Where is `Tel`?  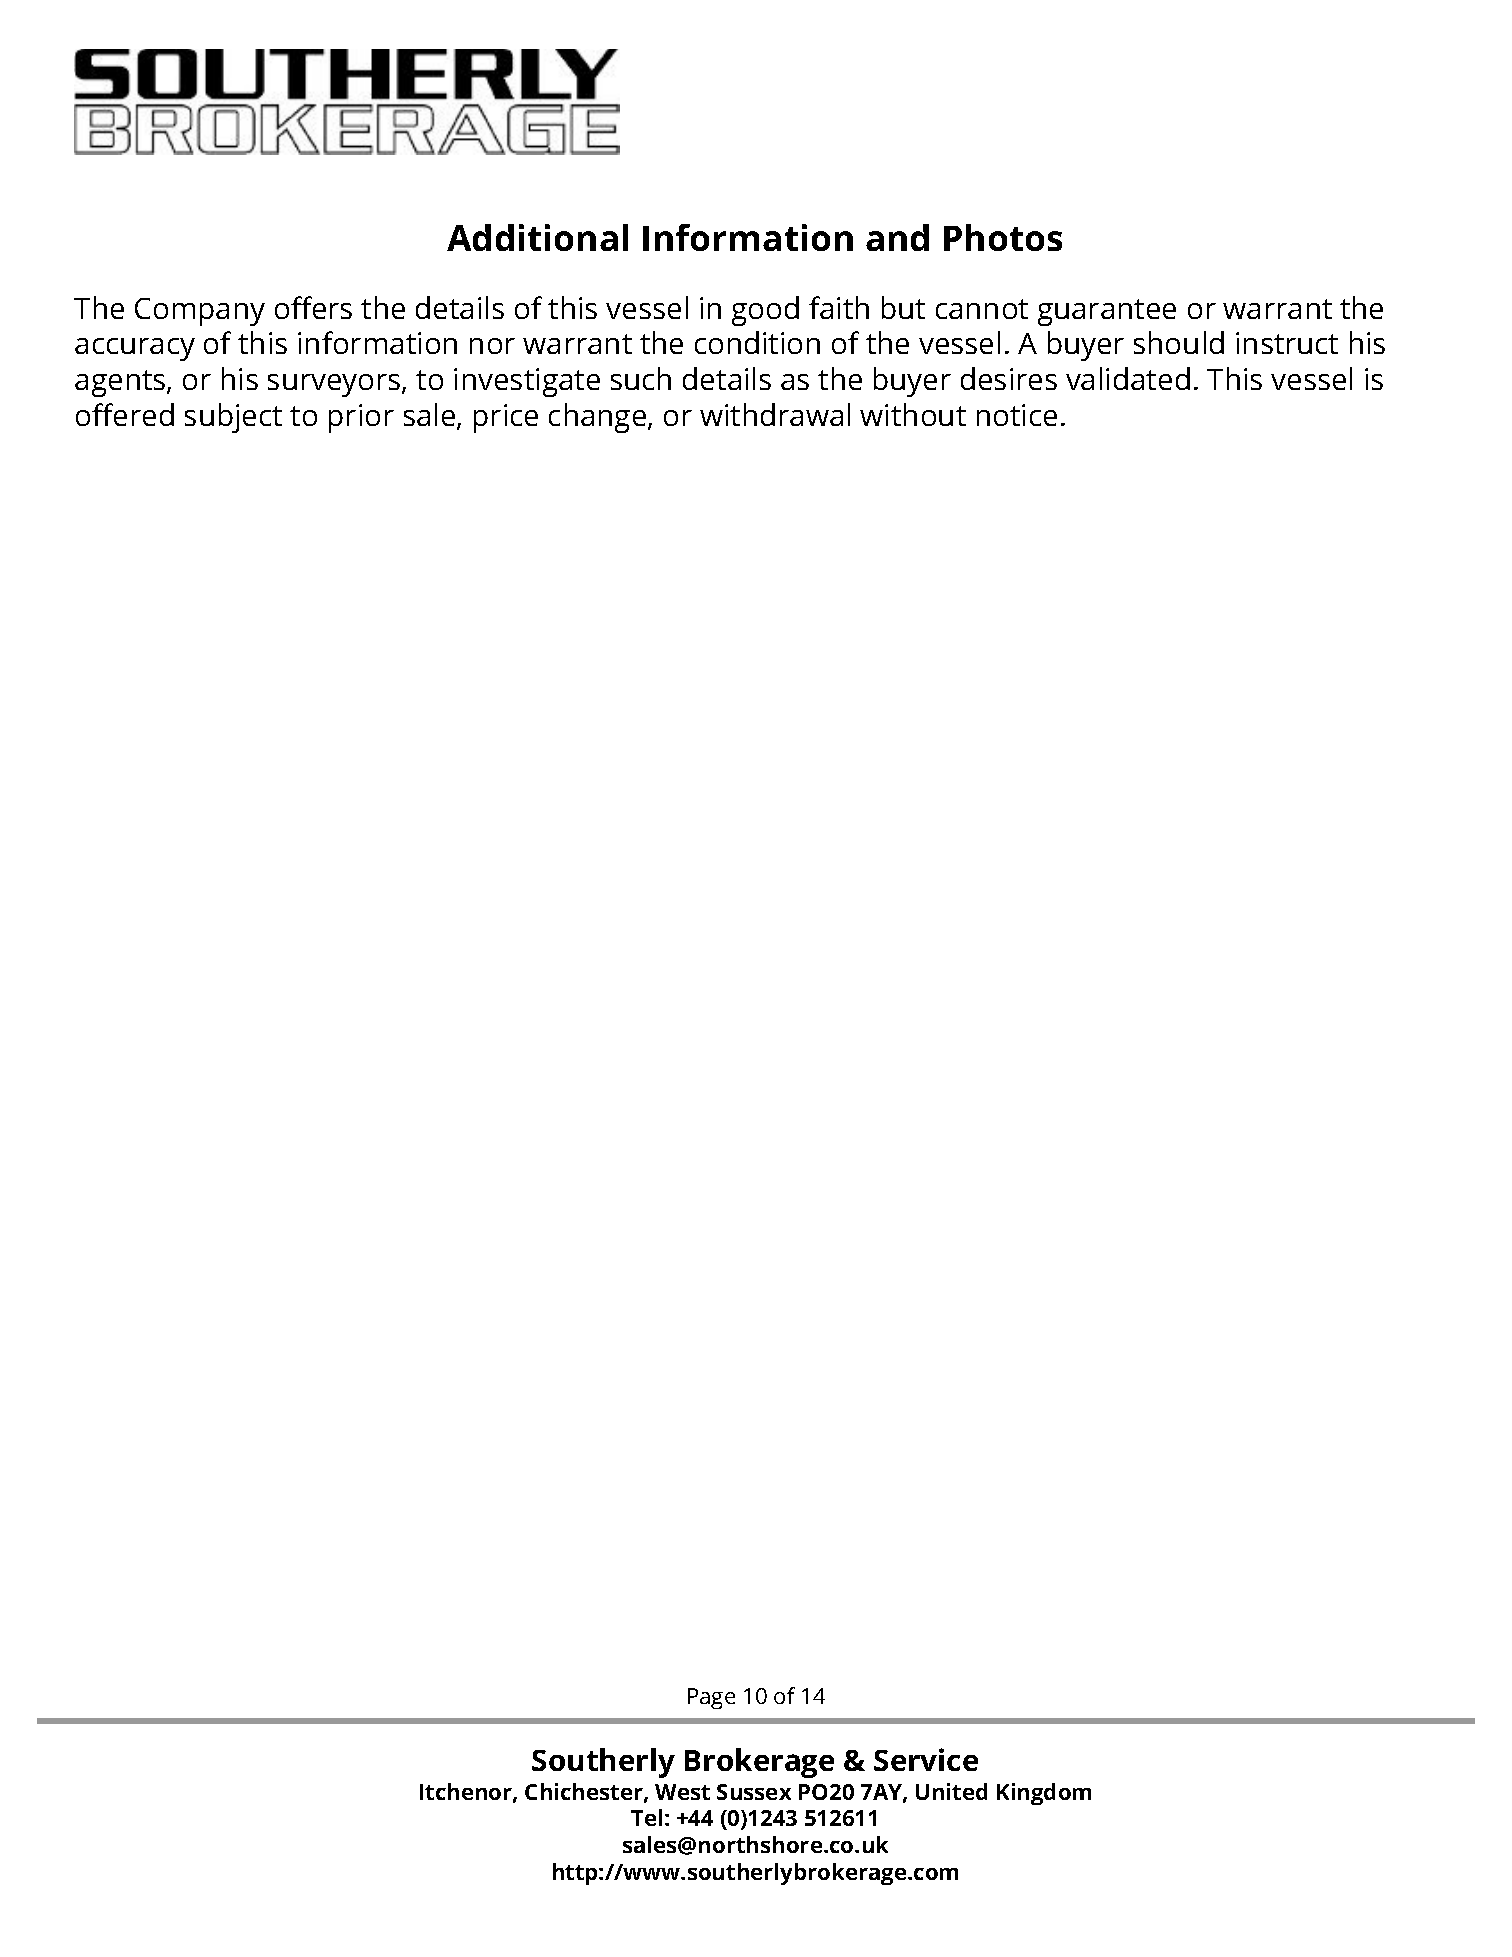 Tel is located at coordinates (646, 1817).
